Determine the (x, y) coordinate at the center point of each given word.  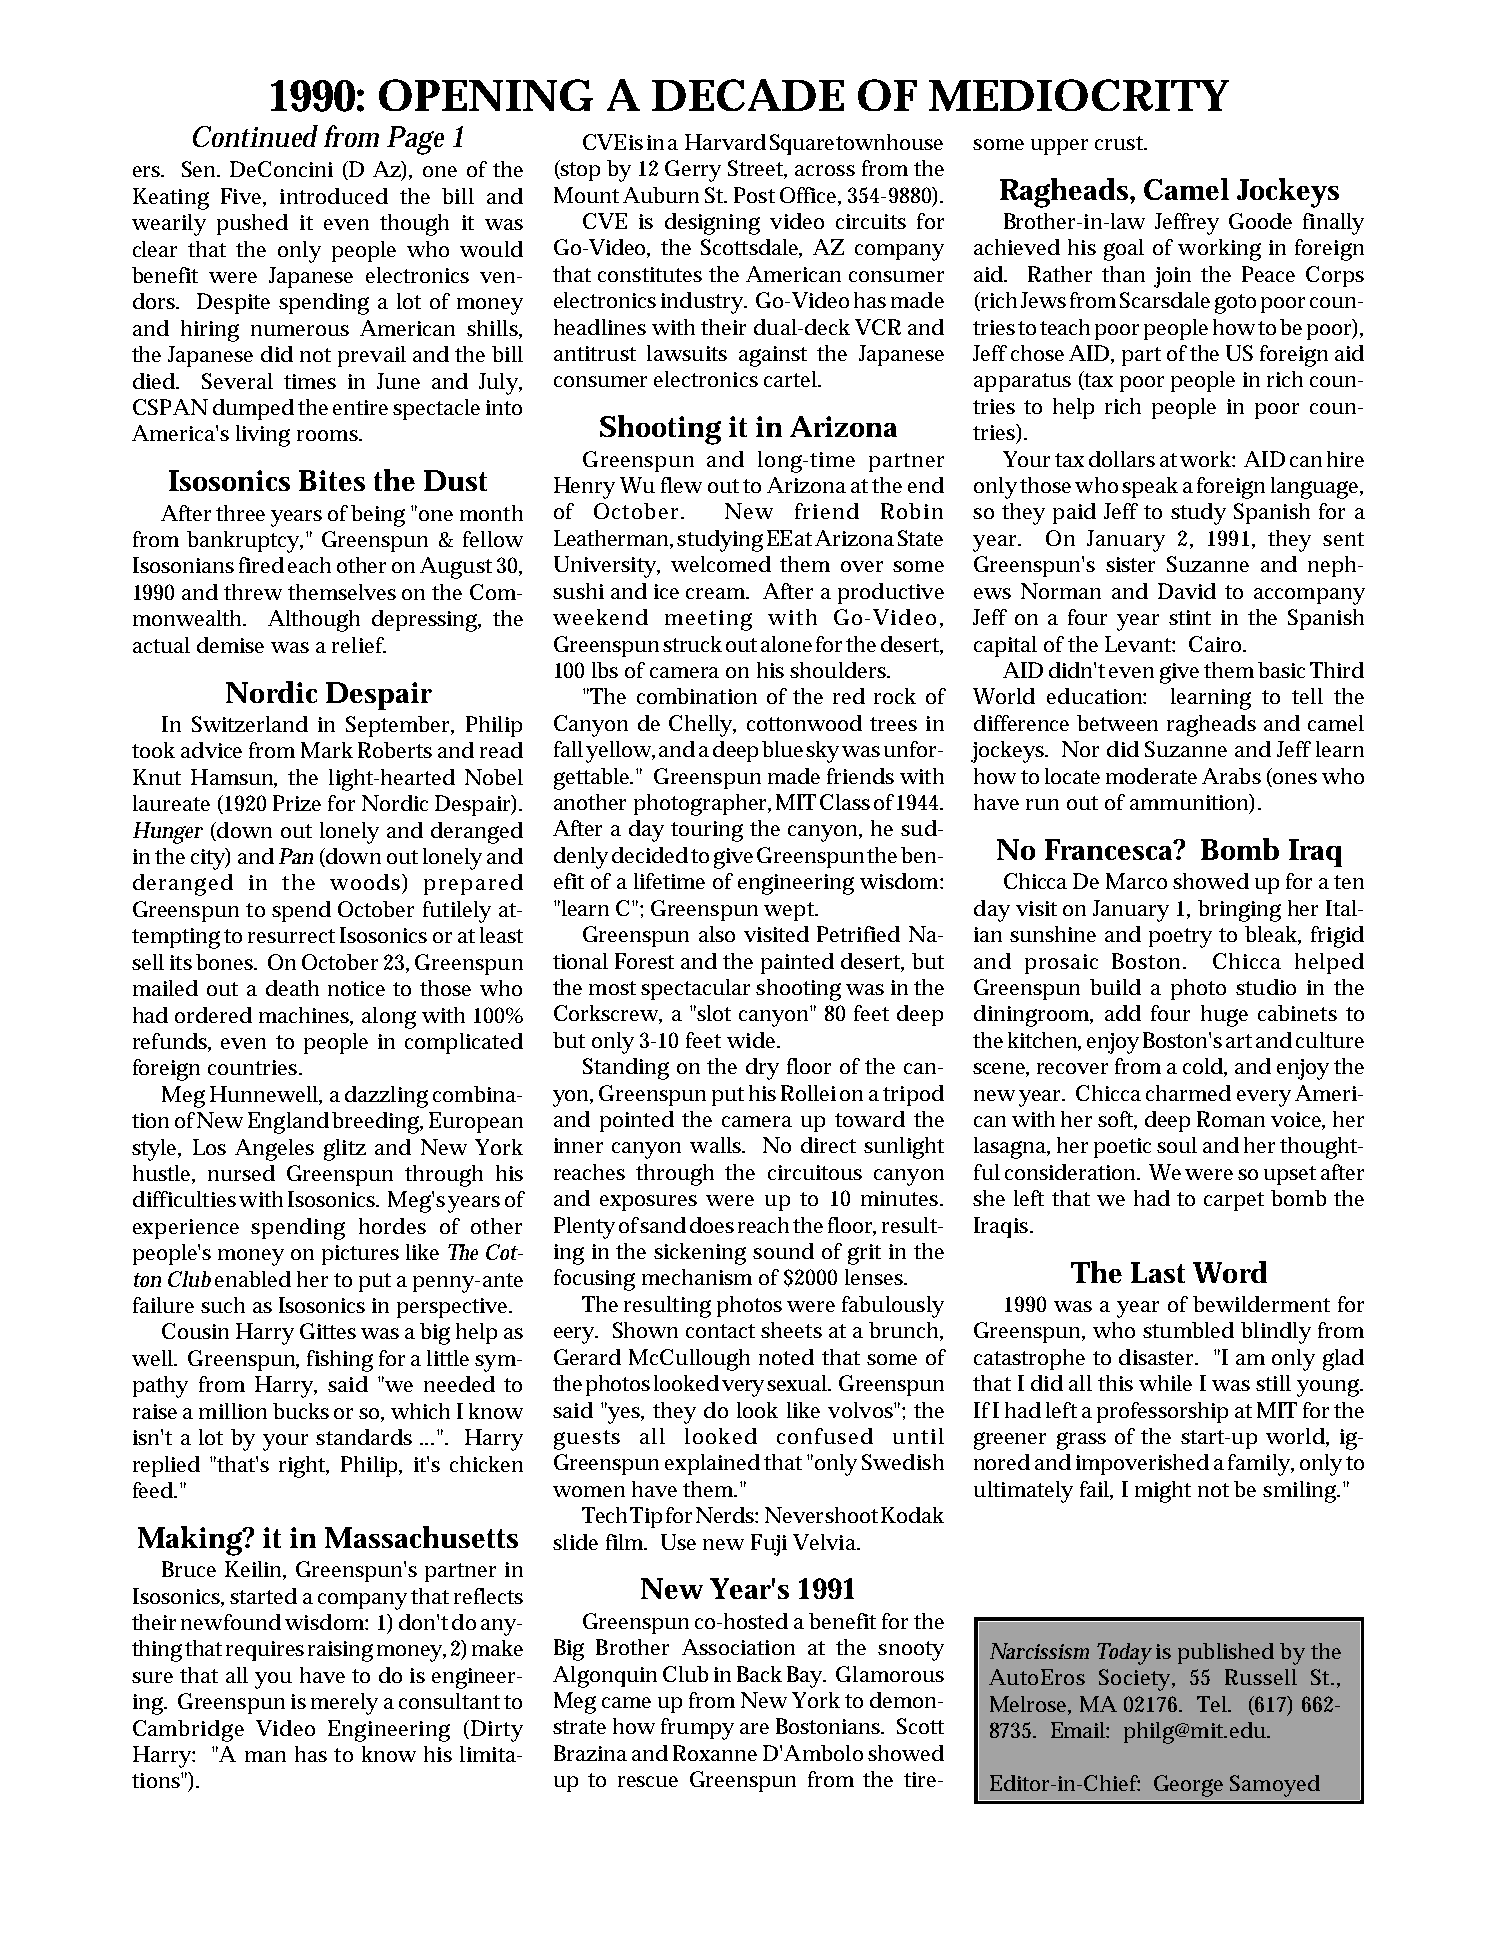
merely (344, 1704)
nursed (241, 1173)
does (712, 1225)
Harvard (725, 142)
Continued (255, 136)
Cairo (1217, 644)
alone (786, 644)
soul (1177, 1145)
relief (359, 645)
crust (1121, 143)
